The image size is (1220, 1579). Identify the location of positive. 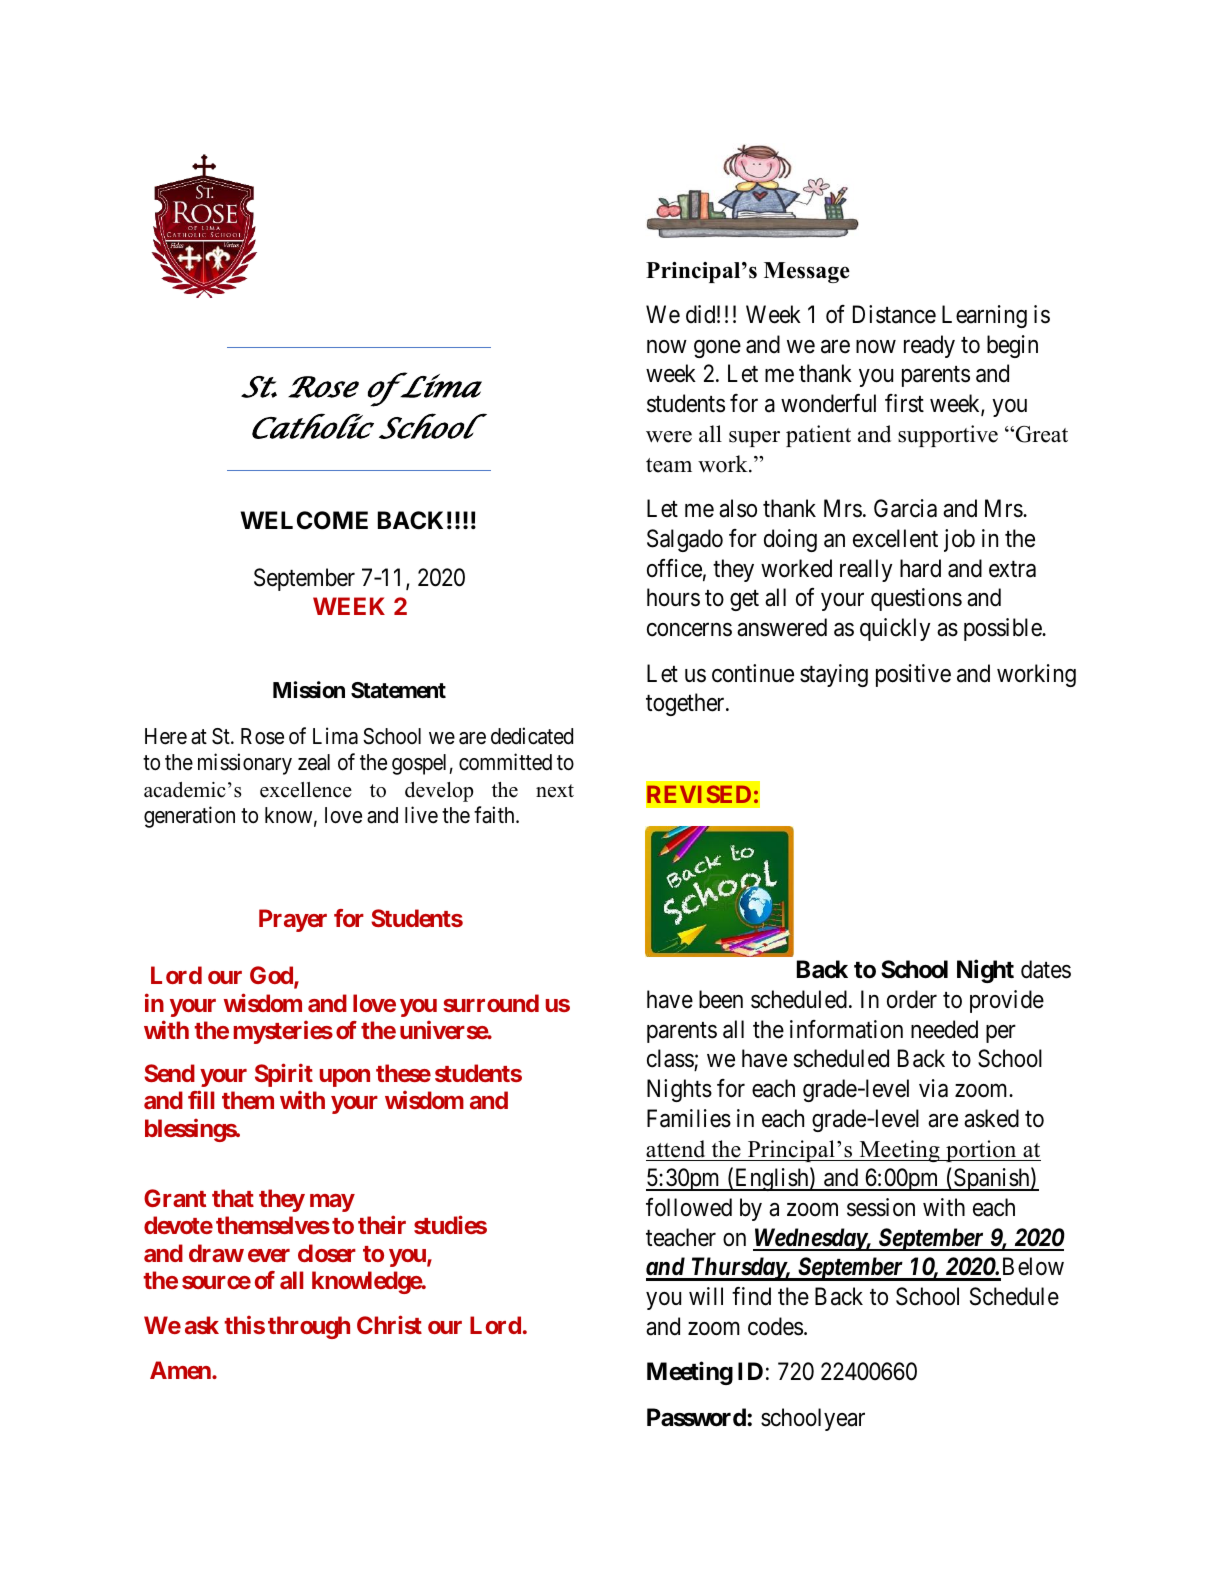
(913, 675).
